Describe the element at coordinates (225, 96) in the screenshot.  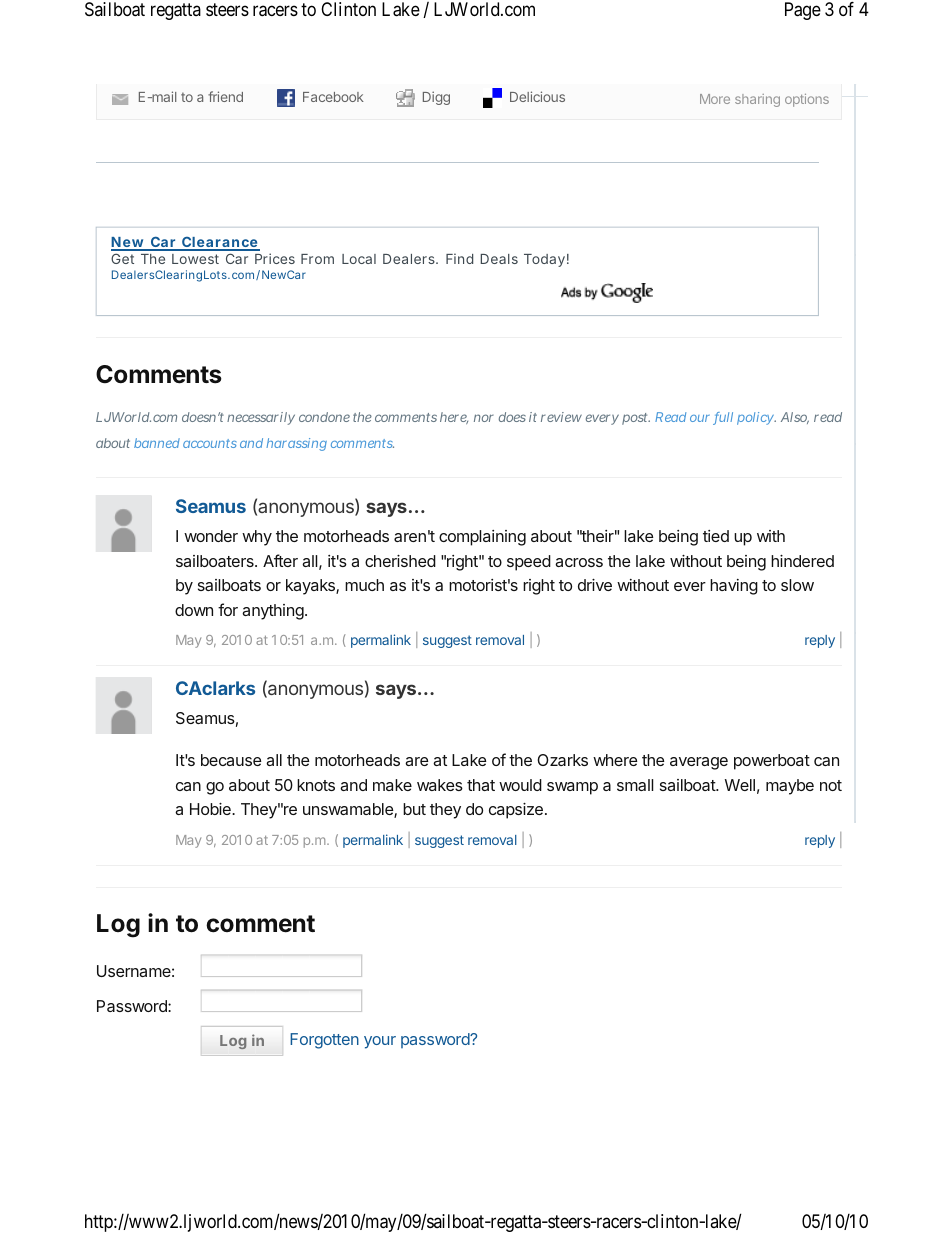
I see `friend` at that location.
